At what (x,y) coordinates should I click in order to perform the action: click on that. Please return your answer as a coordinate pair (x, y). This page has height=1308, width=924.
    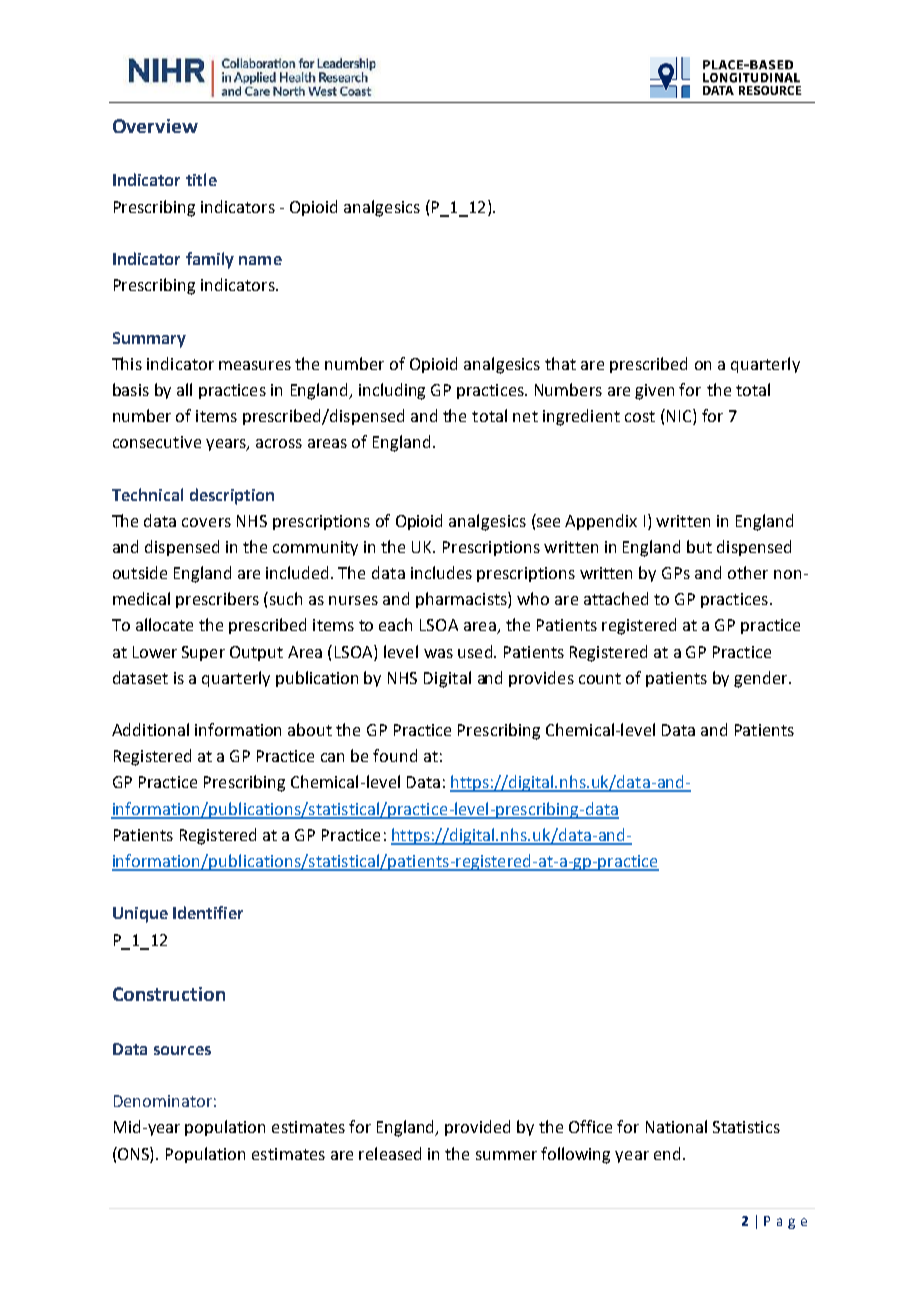
    Looking at the image, I should click on (560, 363).
